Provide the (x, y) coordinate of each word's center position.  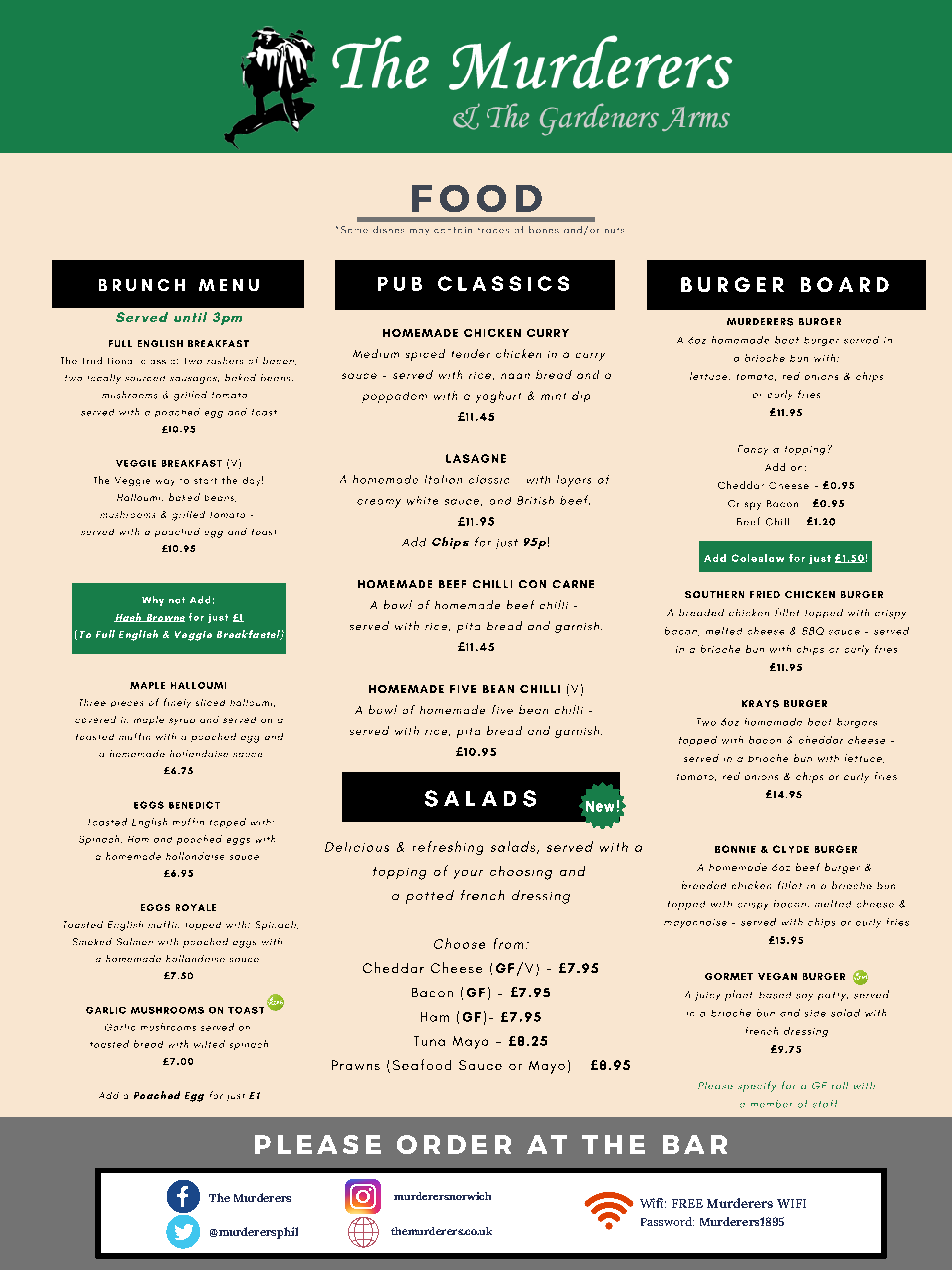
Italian (443, 479)
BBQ (813, 631)
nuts (614, 230)
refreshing (448, 848)
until (190, 317)
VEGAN (777, 976)
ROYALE (196, 907)
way (165, 482)
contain (453, 230)
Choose (459, 943)
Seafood (422, 1064)
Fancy (753, 450)
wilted (209, 1044)
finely (177, 703)
